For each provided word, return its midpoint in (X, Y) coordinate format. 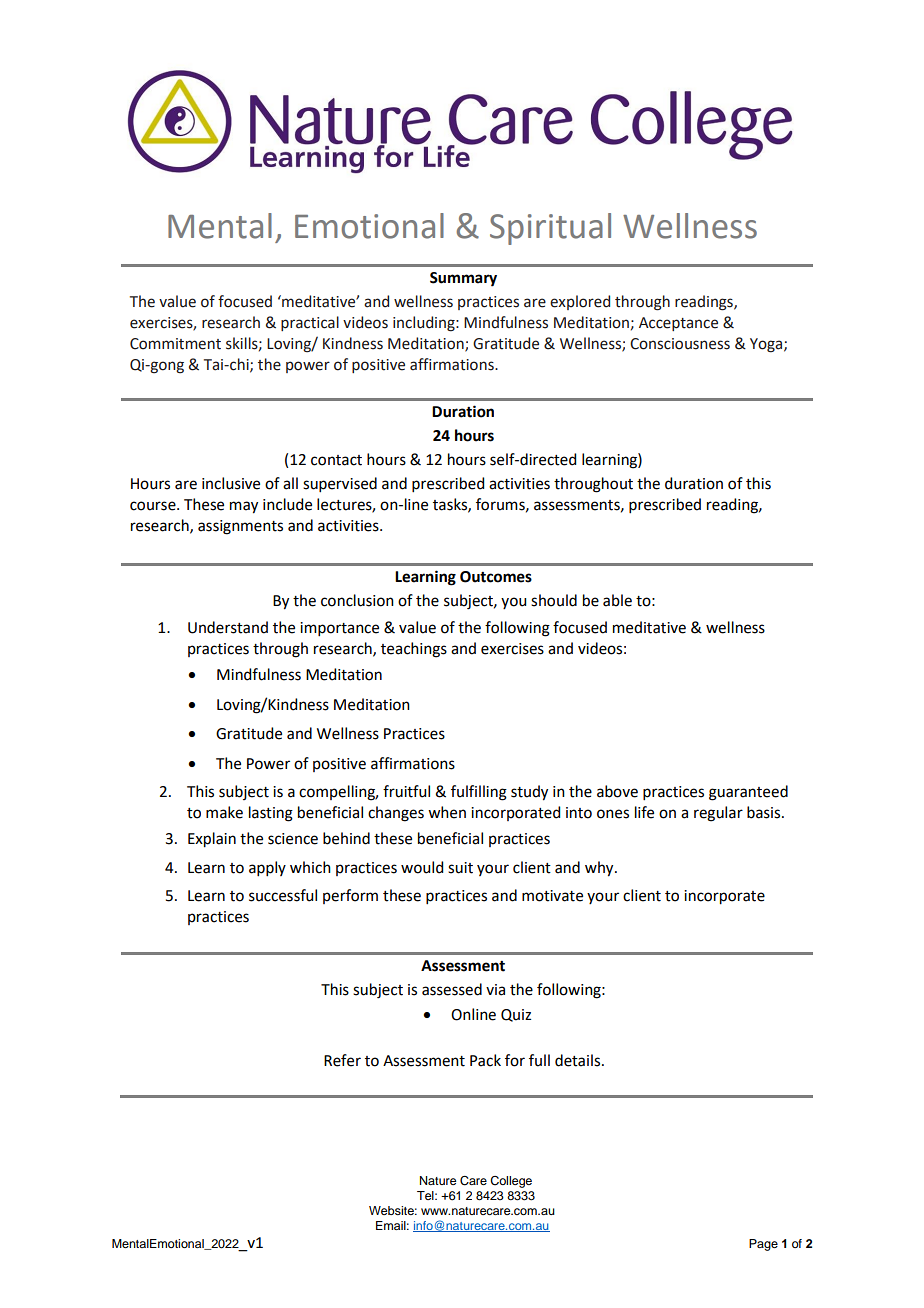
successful (283, 895)
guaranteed (748, 793)
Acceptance (678, 324)
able (617, 600)
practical (310, 323)
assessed (452, 989)
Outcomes (496, 577)
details (579, 1060)
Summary (463, 279)
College (511, 1182)
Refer (342, 1060)
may (244, 507)
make (224, 812)
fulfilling (479, 793)
